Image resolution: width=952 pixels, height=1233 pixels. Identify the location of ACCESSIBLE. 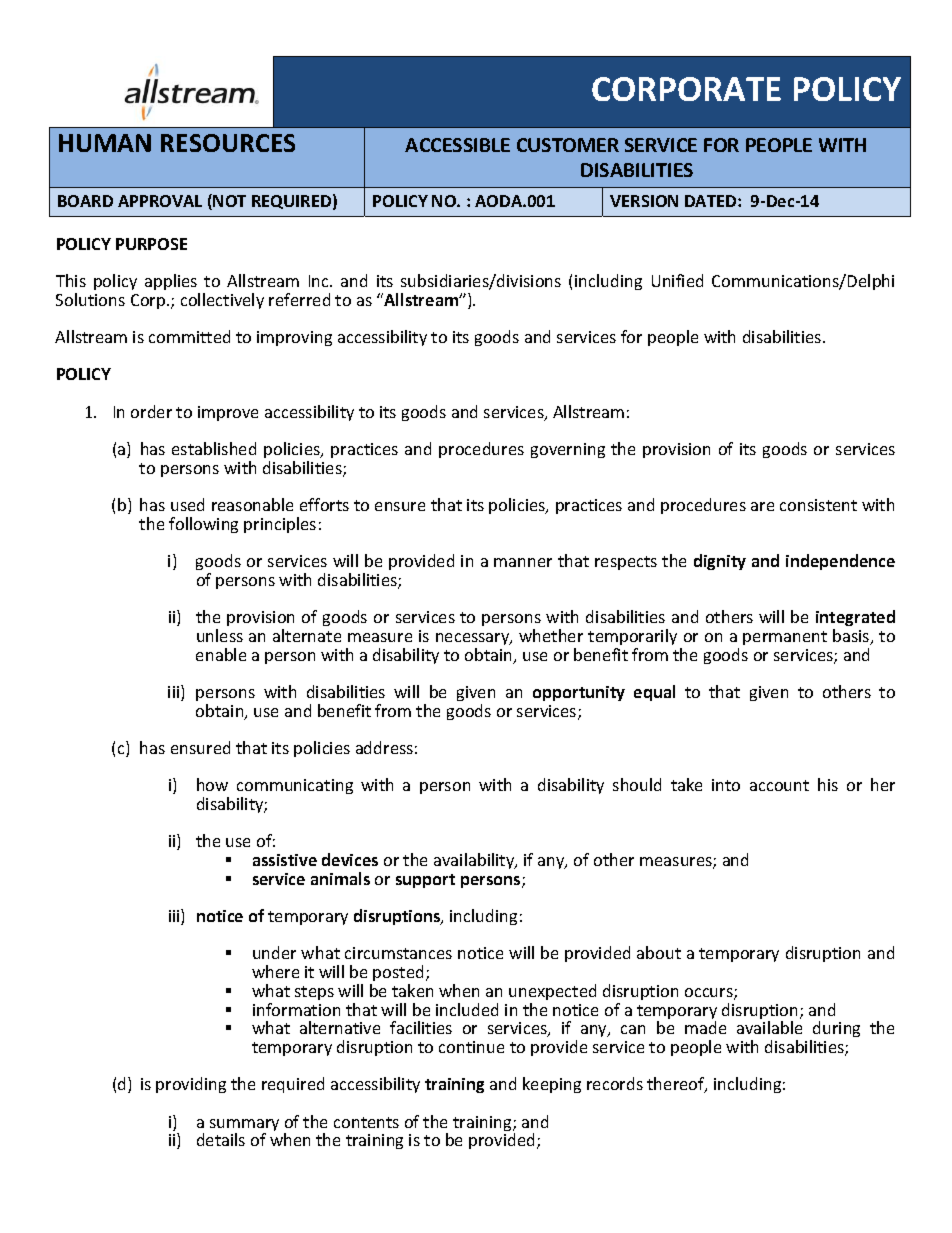
(457, 145).
